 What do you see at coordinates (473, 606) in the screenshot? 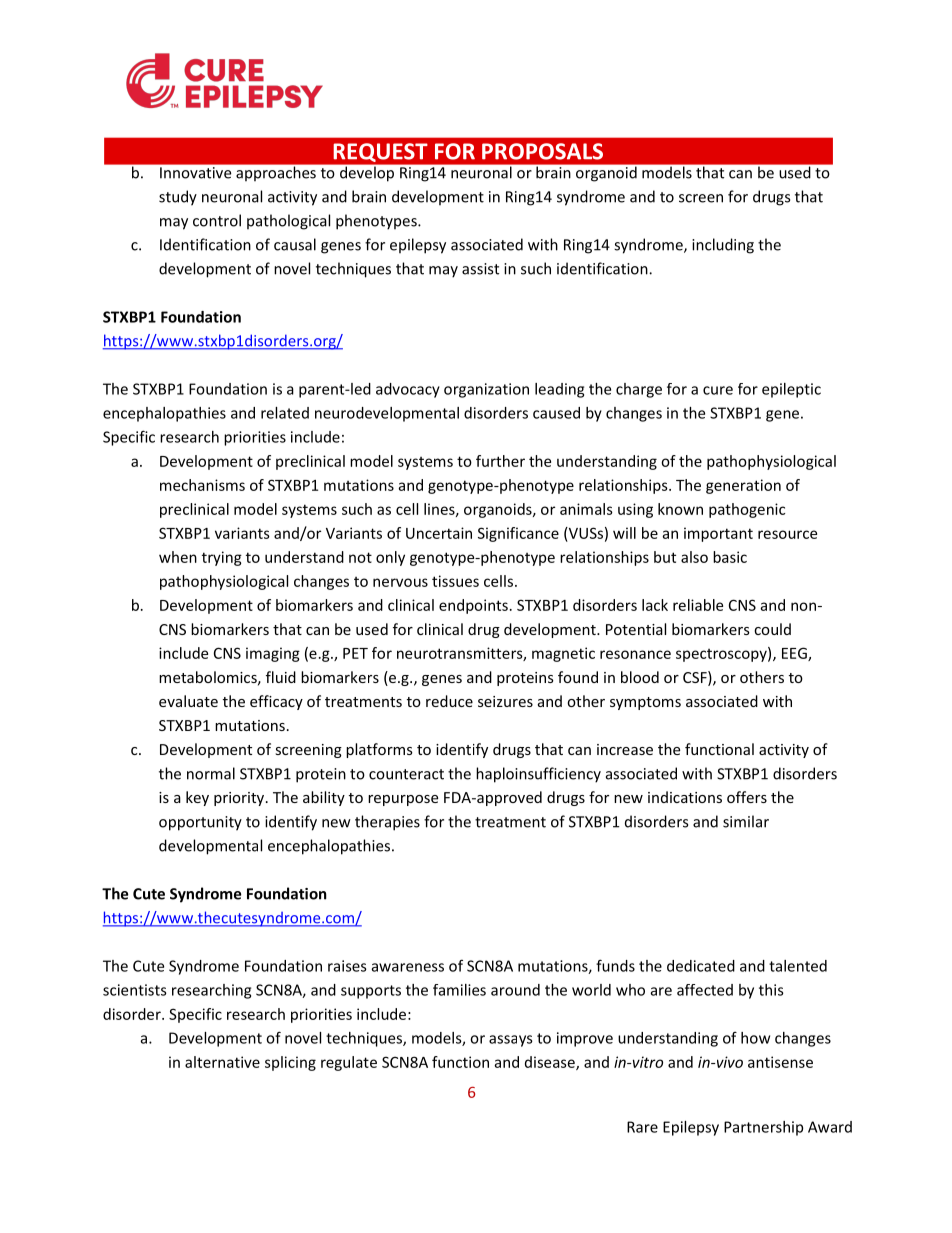
I see `endpoints` at bounding box center [473, 606].
